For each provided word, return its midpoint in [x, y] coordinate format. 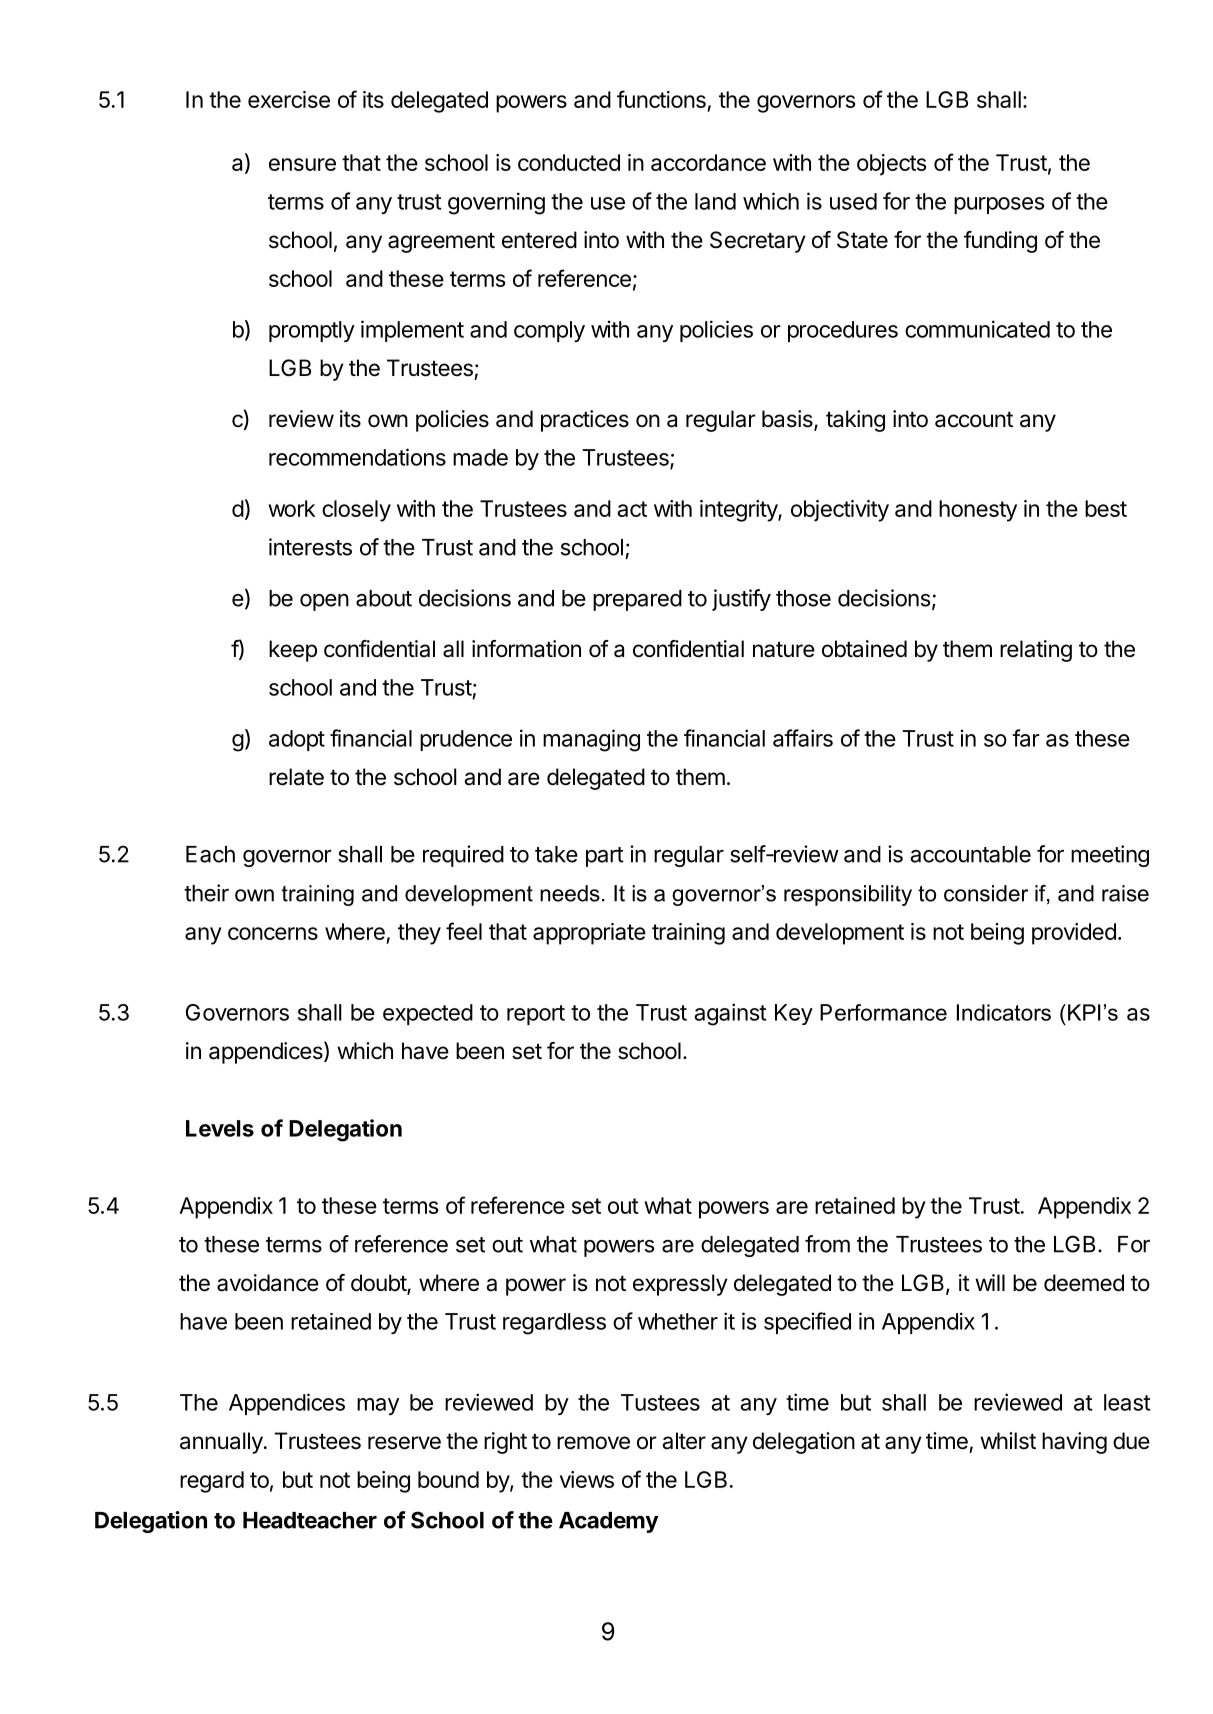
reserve [404, 1443]
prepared [637, 600]
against [730, 1014]
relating [1036, 651]
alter [684, 1441]
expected [428, 1014]
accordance [708, 162]
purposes [999, 205]
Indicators [1004, 1012]
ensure [302, 164]
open [324, 602]
